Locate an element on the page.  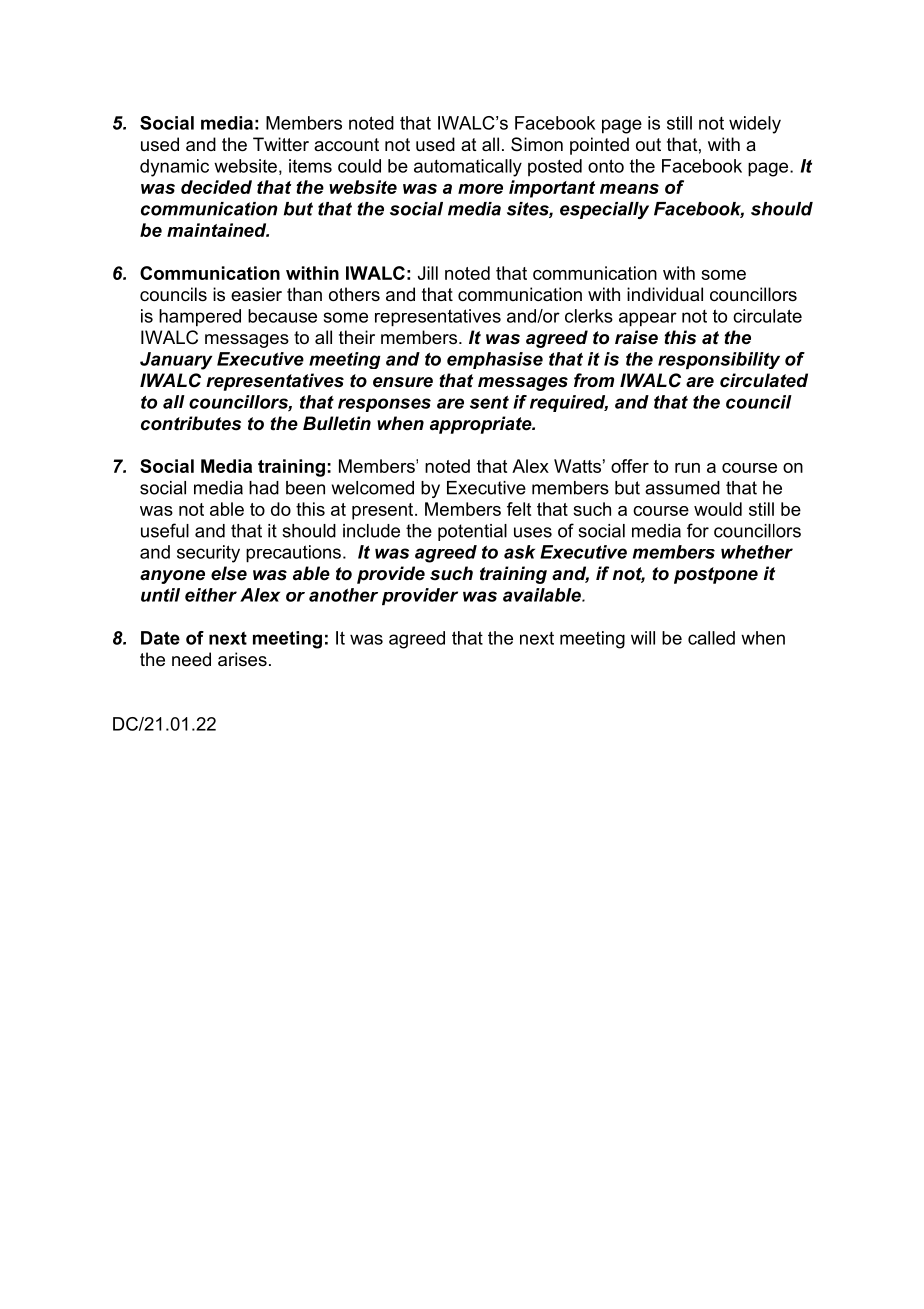
out is located at coordinates (648, 145).
